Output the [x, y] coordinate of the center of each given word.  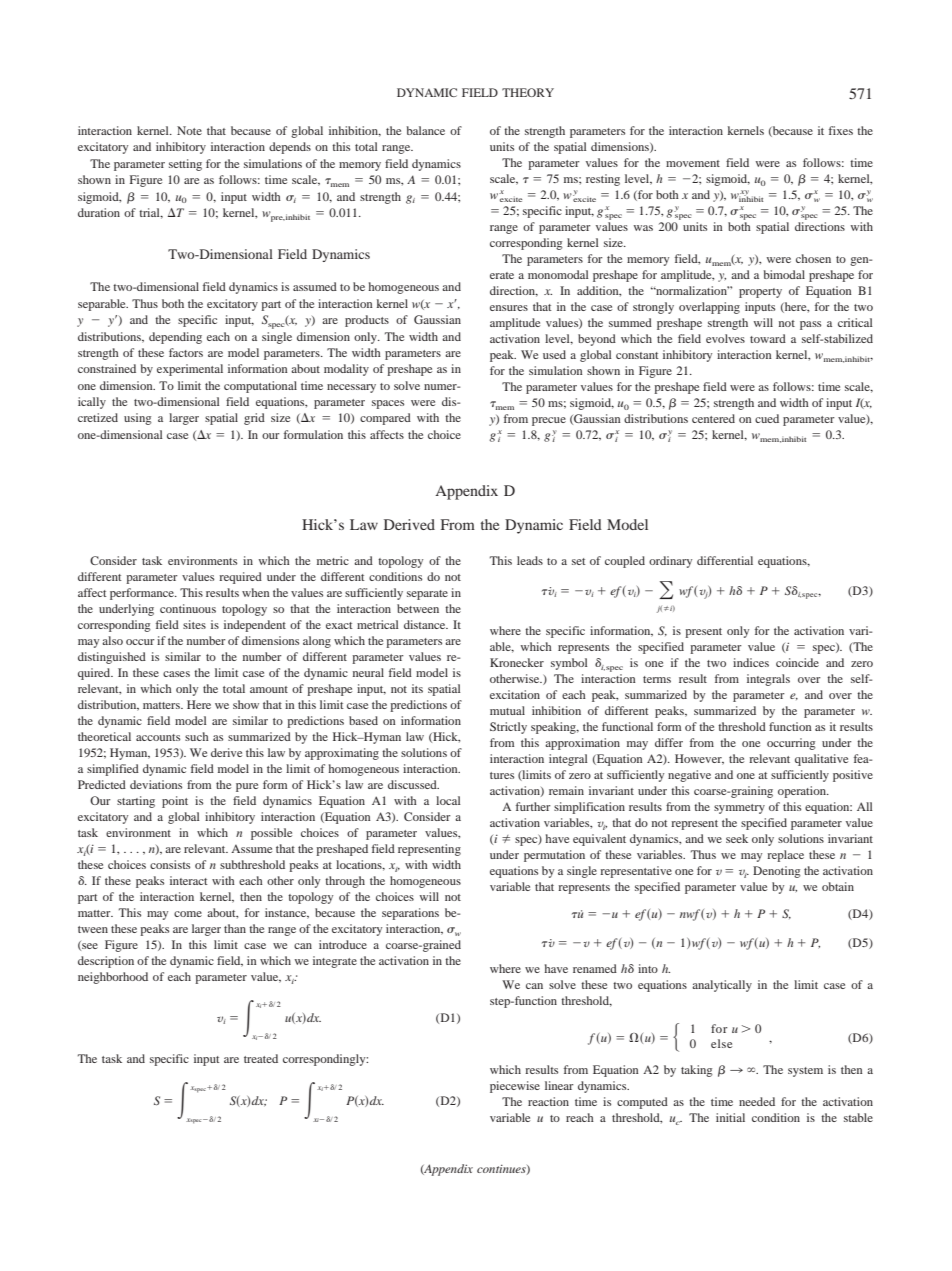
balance [426, 130]
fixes [841, 130]
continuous [188, 608]
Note [189, 130]
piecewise [515, 1087]
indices [751, 662]
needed [757, 1101]
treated [261, 1058]
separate [427, 595]
